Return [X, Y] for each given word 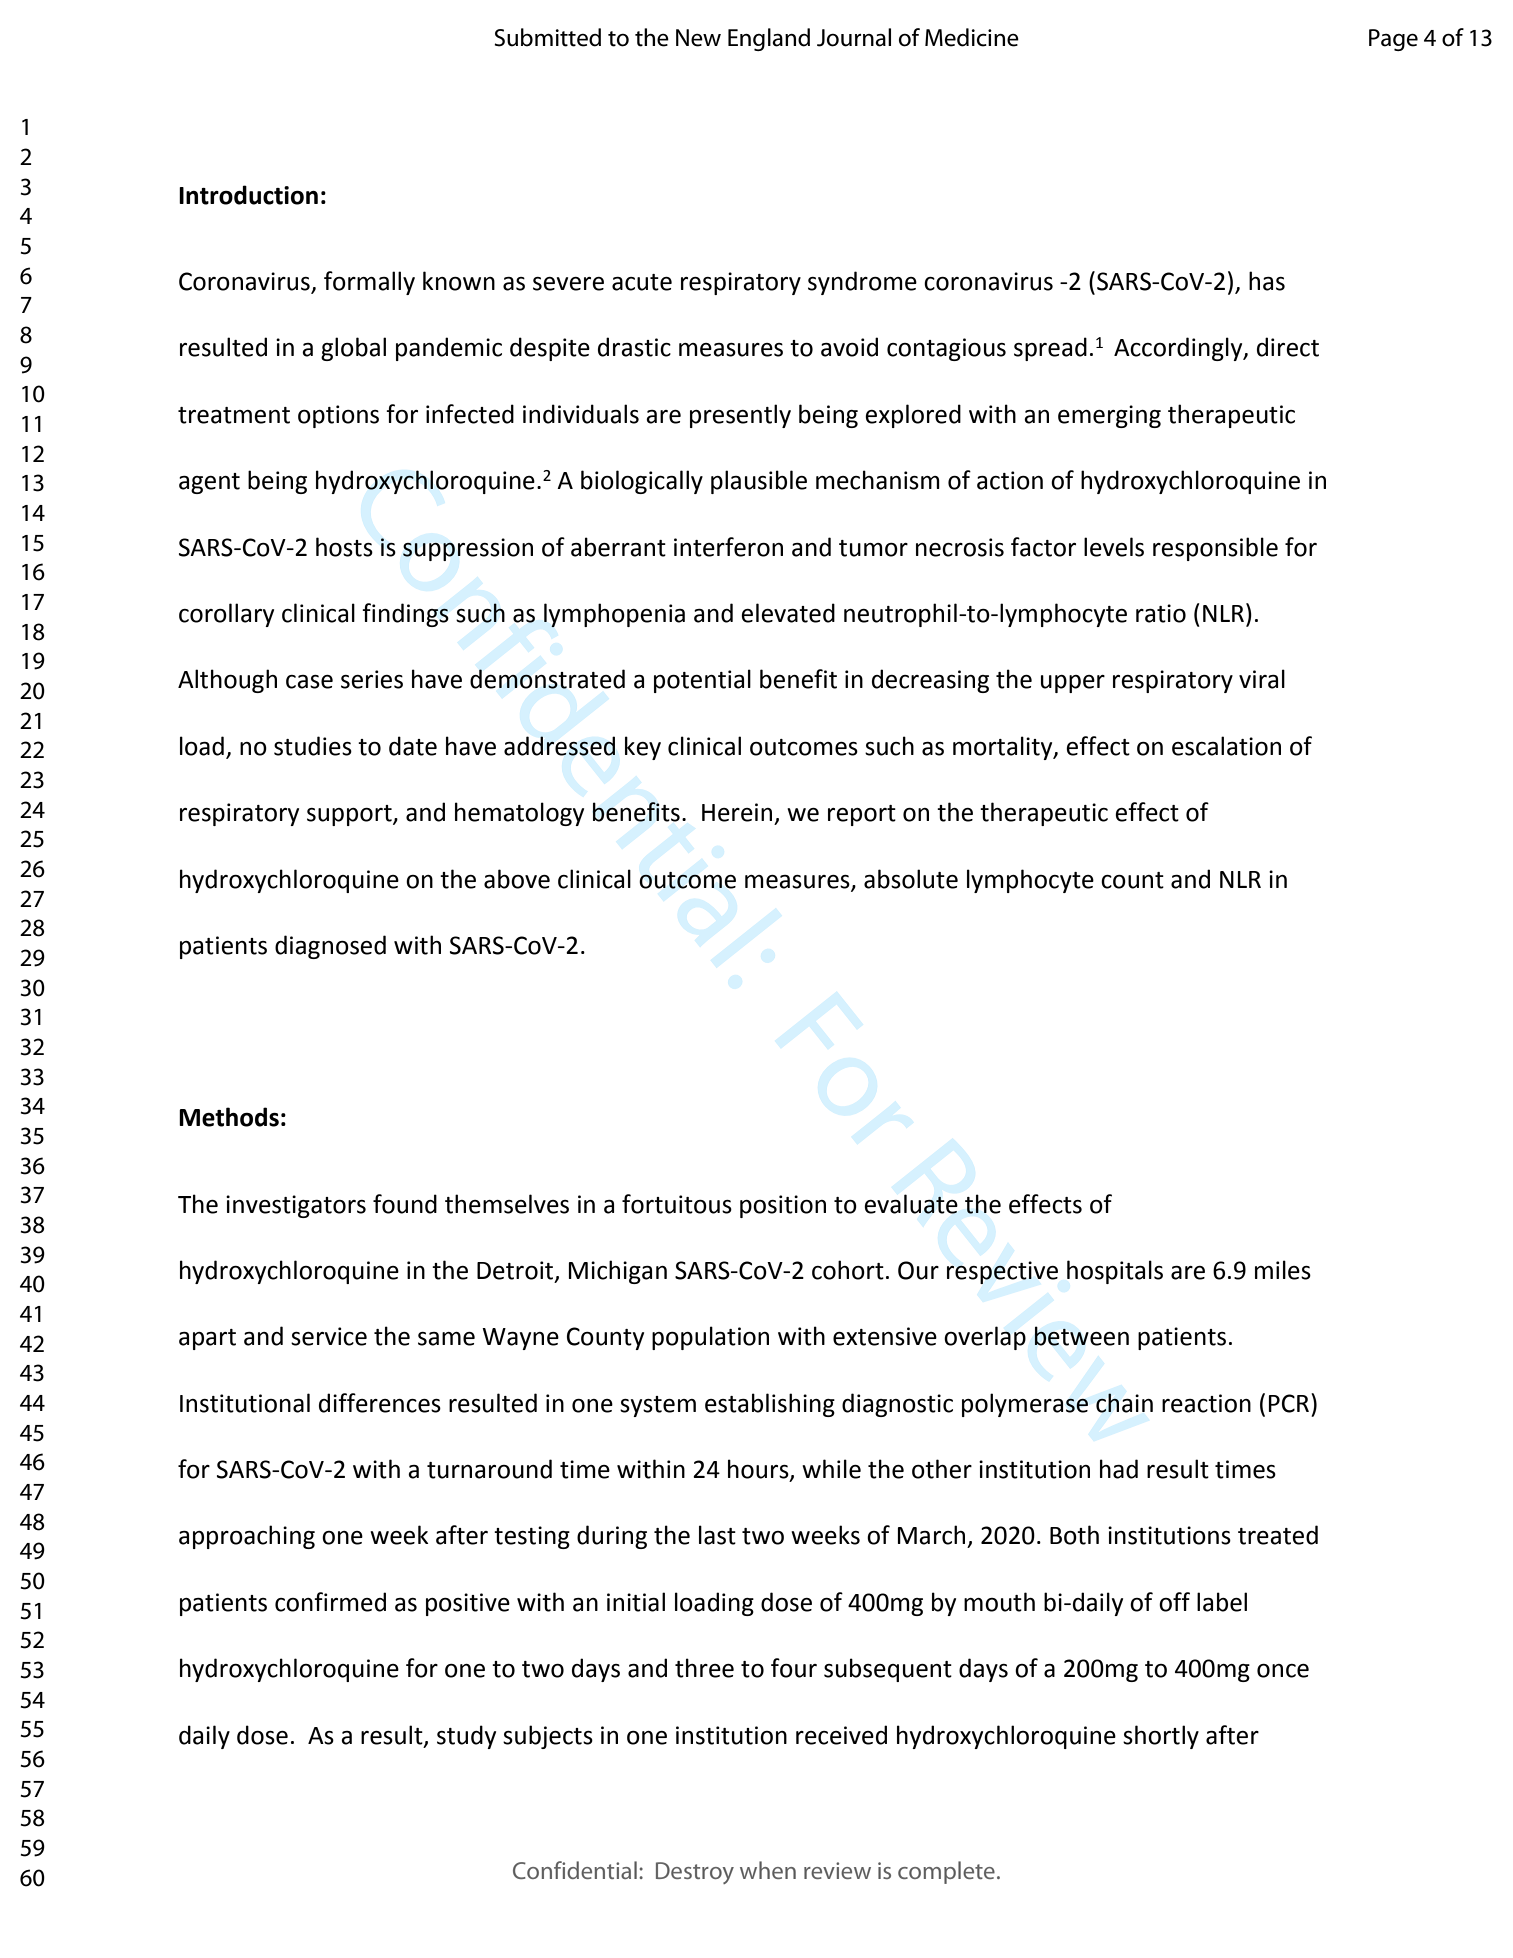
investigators [296, 1206]
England [769, 39]
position [783, 1206]
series [372, 679]
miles [1283, 1270]
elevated [788, 613]
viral [1262, 679]
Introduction [248, 195]
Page [1393, 40]
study [466, 1737]
